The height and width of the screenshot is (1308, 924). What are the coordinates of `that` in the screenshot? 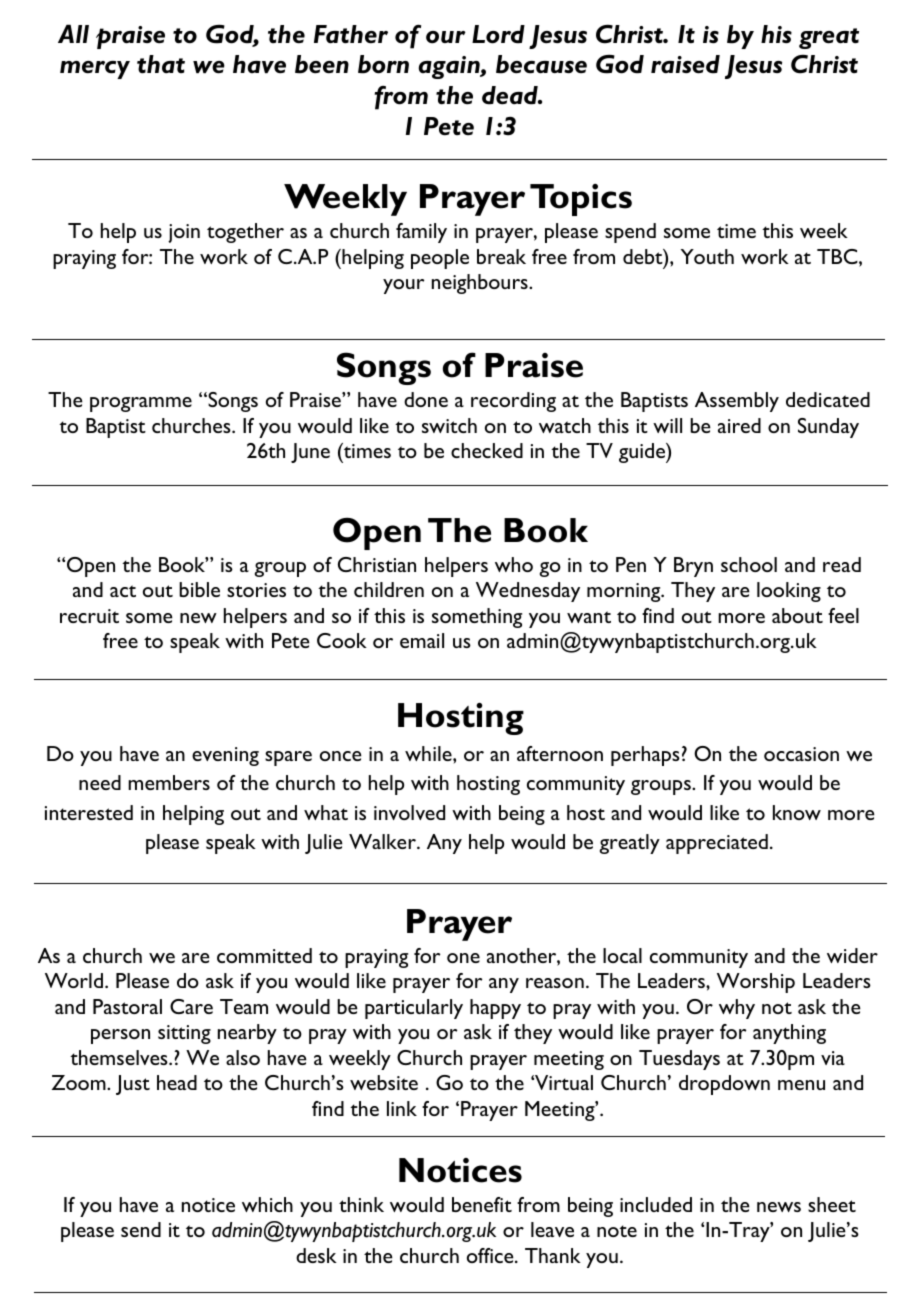 It's located at (161, 64).
